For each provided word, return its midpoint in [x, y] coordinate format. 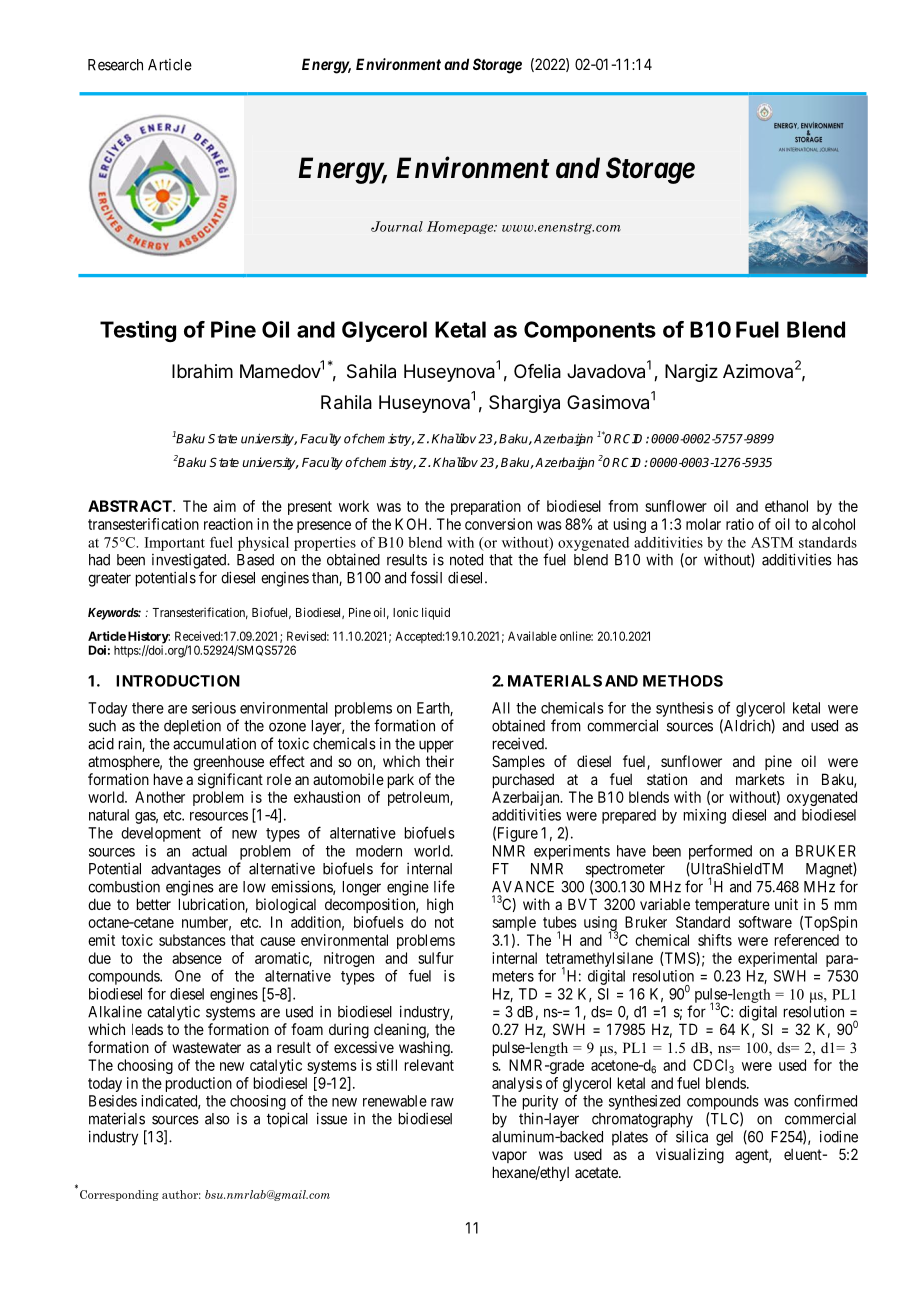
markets [760, 779]
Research [115, 65]
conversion [498, 524]
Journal [397, 226]
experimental [777, 959]
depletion [192, 727]
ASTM [772, 542]
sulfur [436, 958]
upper [436, 746]
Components [590, 331]
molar [703, 524]
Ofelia [537, 371]
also [217, 1119]
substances [192, 940]
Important [175, 544]
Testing [138, 331]
